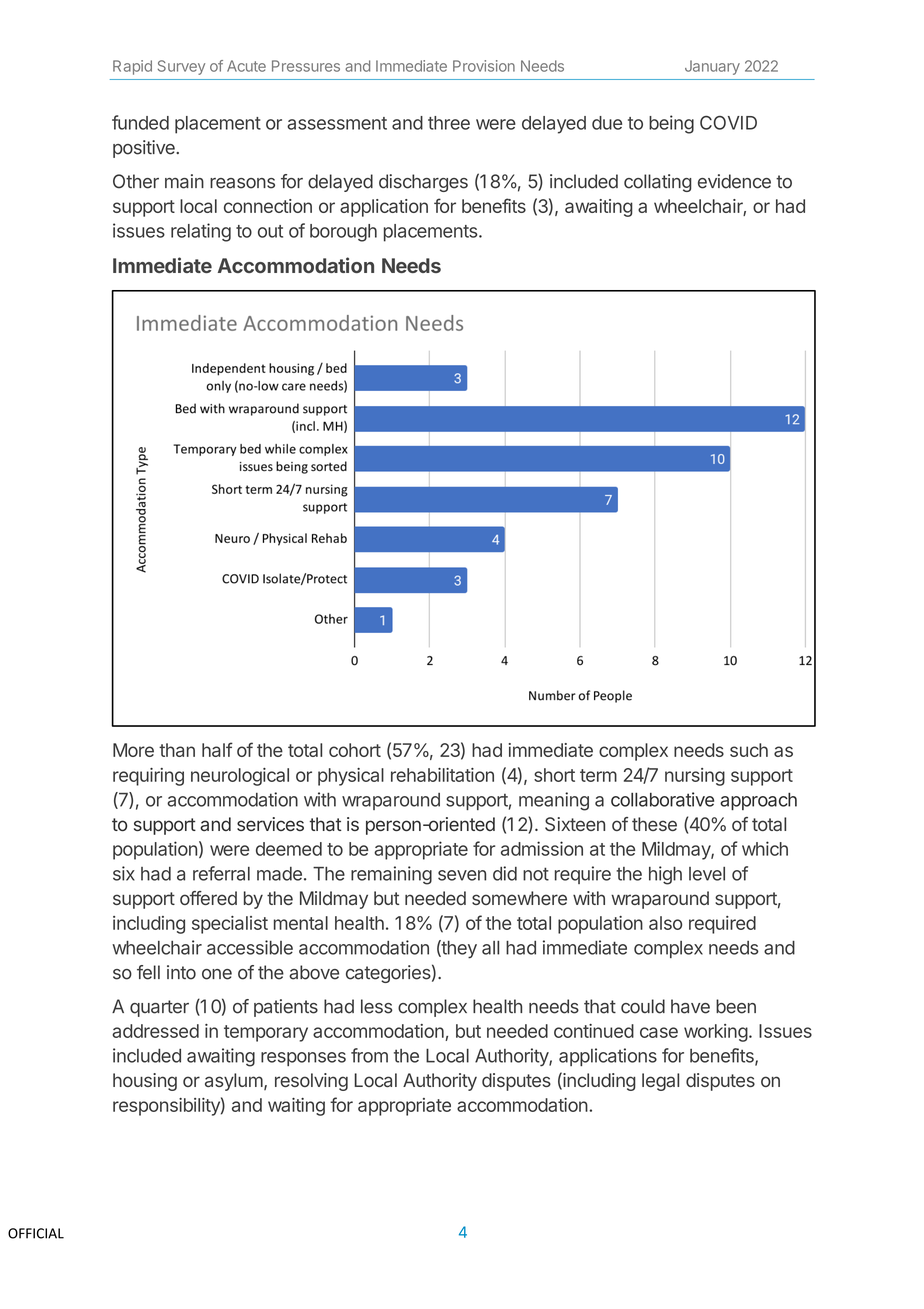  What do you see at coordinates (355, 750) in the screenshot?
I see `cohort` at bounding box center [355, 750].
